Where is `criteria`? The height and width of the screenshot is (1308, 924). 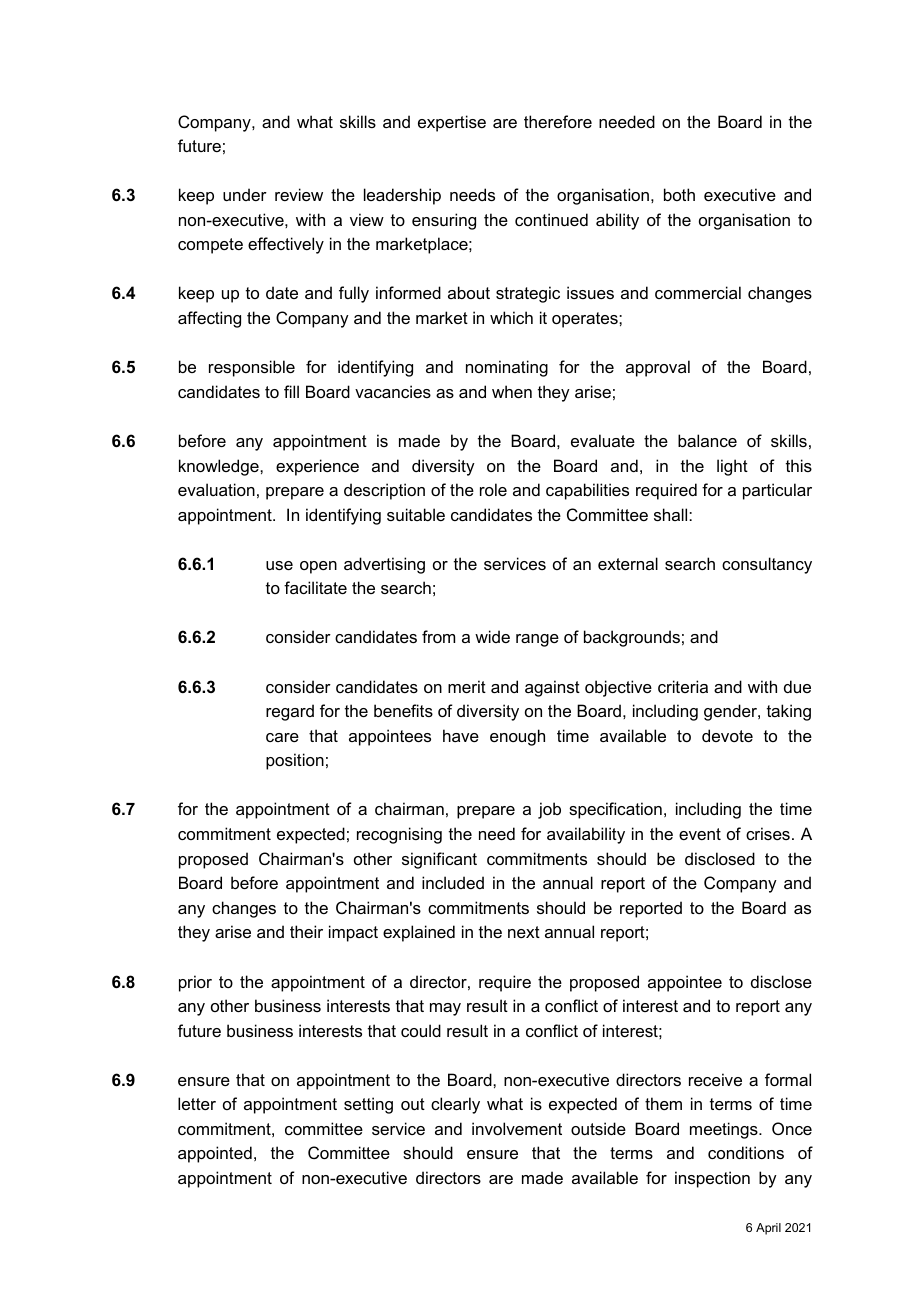 criteria is located at coordinates (683, 686).
